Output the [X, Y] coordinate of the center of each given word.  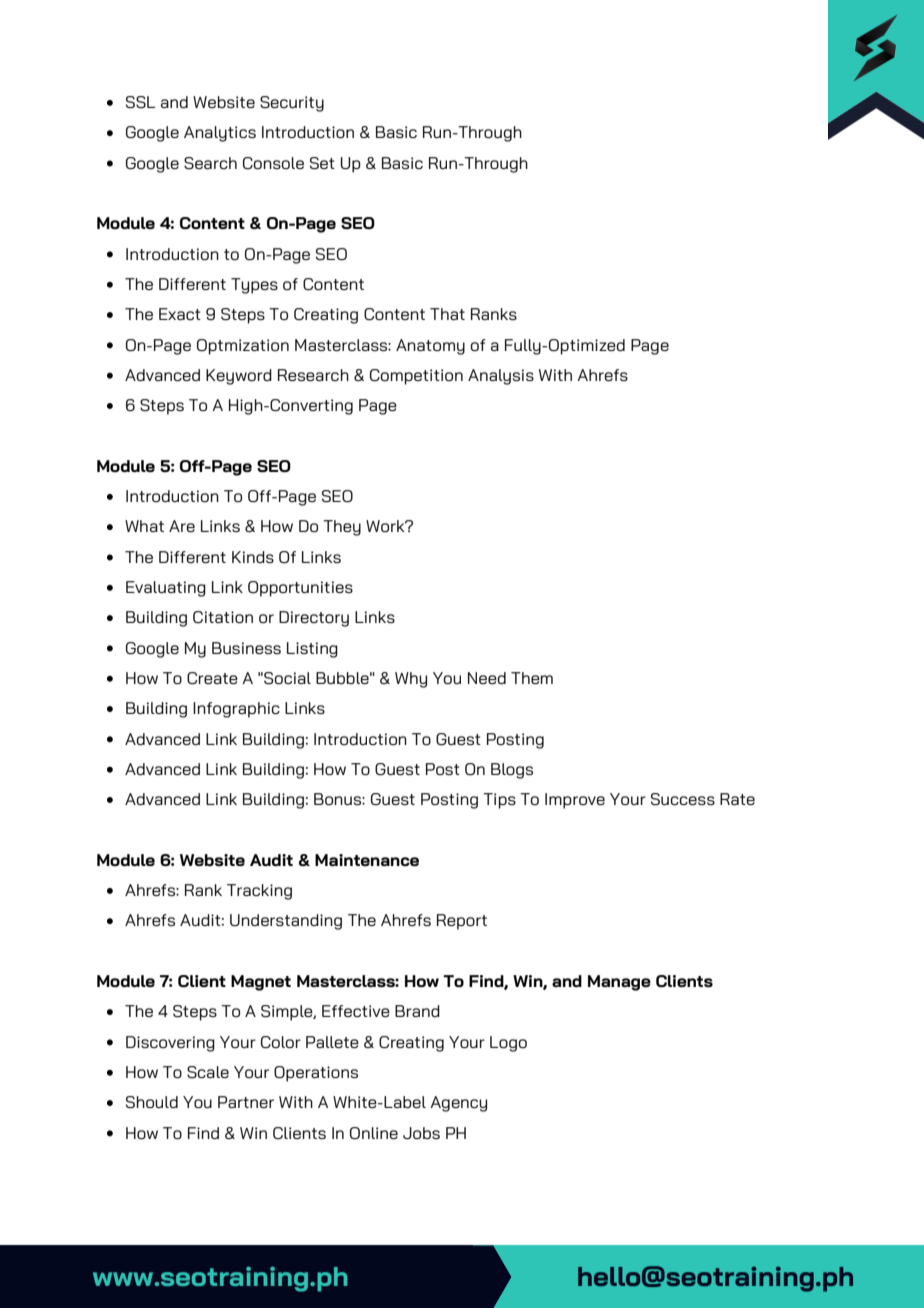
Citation [223, 617]
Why [411, 680]
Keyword [239, 377]
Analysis [501, 377]
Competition [416, 377]
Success [683, 799]
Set [322, 163]
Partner [246, 1102]
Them [532, 678]
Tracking [259, 892]
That [447, 314]
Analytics [220, 134]
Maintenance [367, 860]
